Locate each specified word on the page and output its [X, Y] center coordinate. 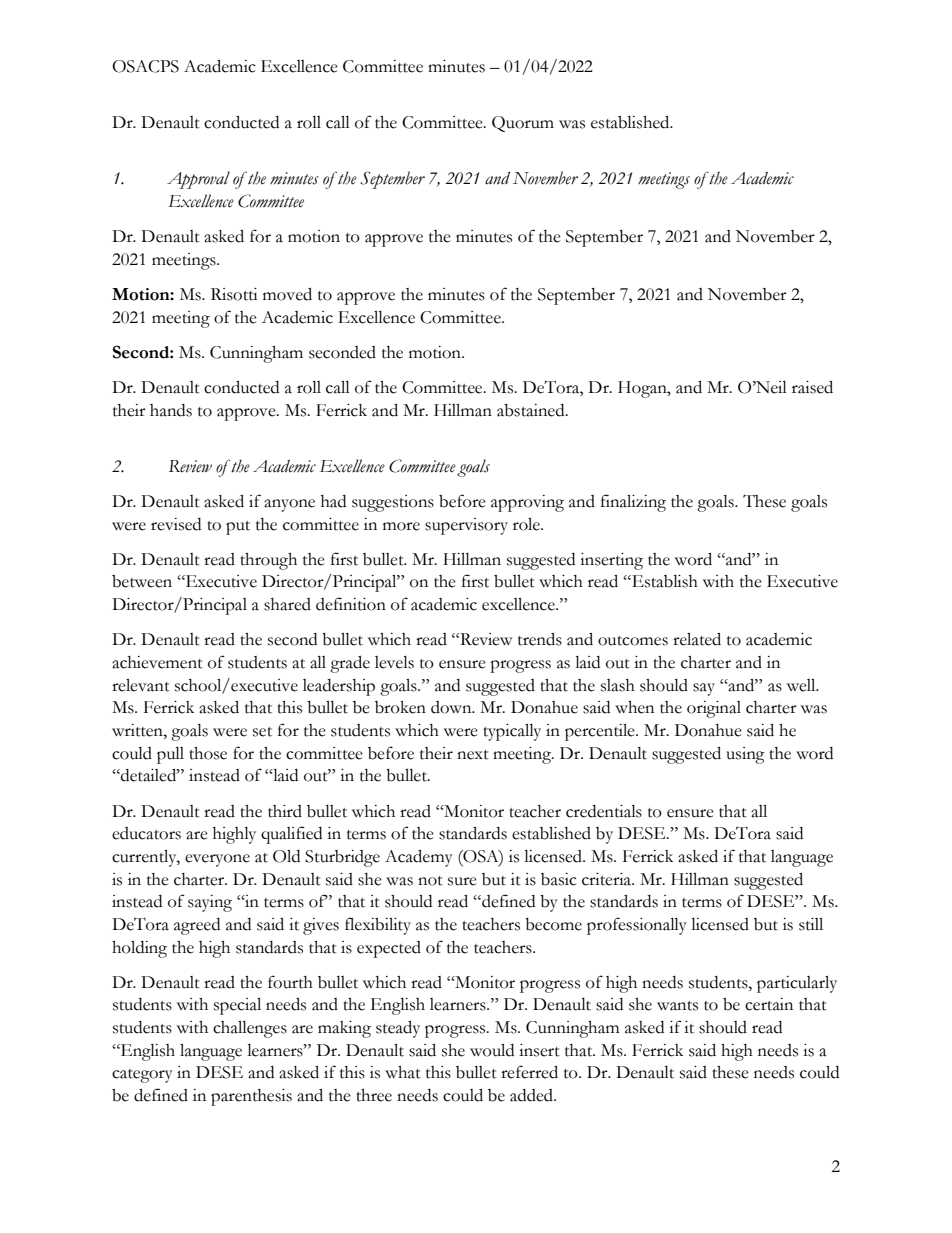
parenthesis [251, 1097]
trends [540, 639]
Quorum [523, 124]
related [697, 639]
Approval [198, 180]
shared [287, 604]
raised [812, 387]
